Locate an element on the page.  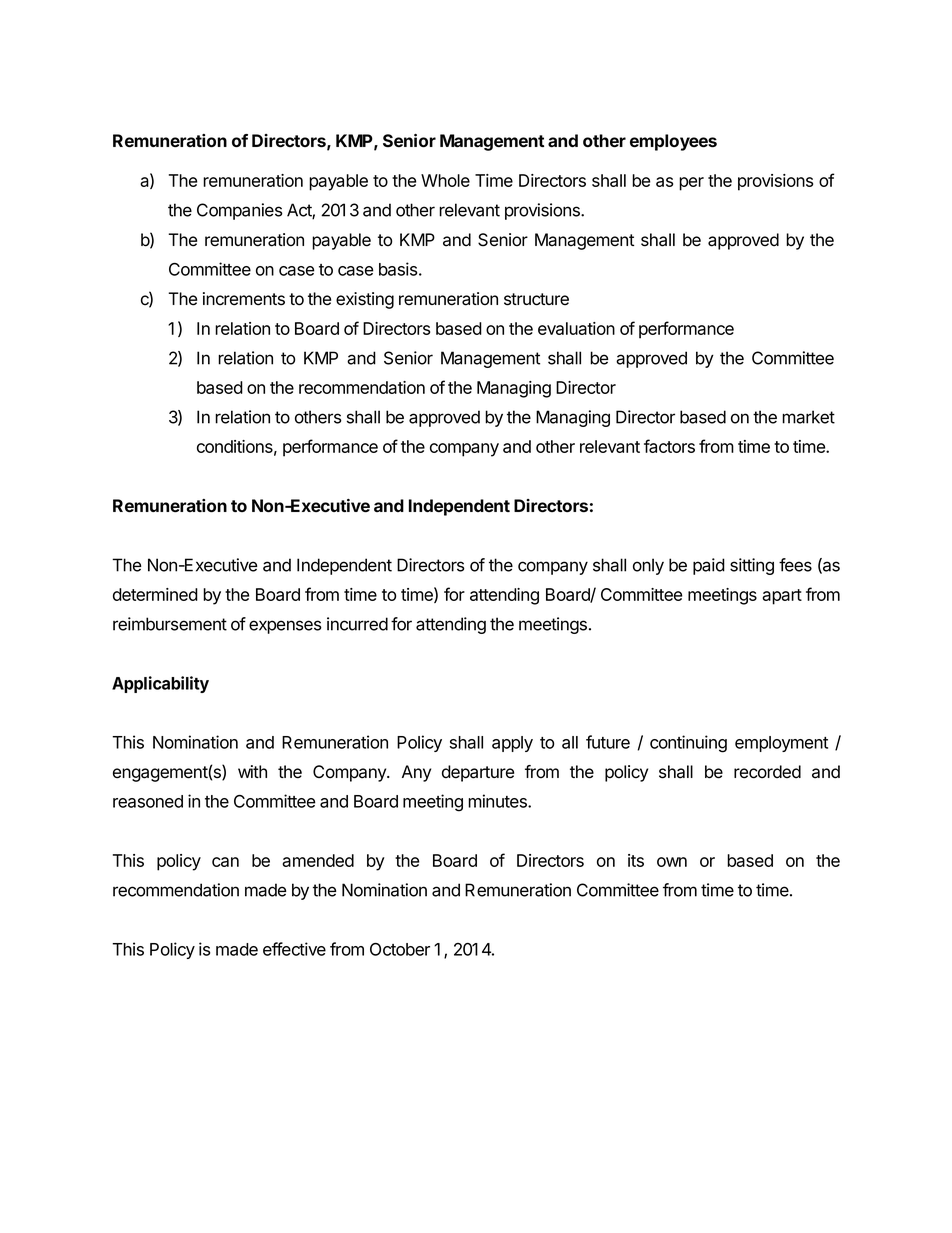
Companies is located at coordinates (240, 211).
